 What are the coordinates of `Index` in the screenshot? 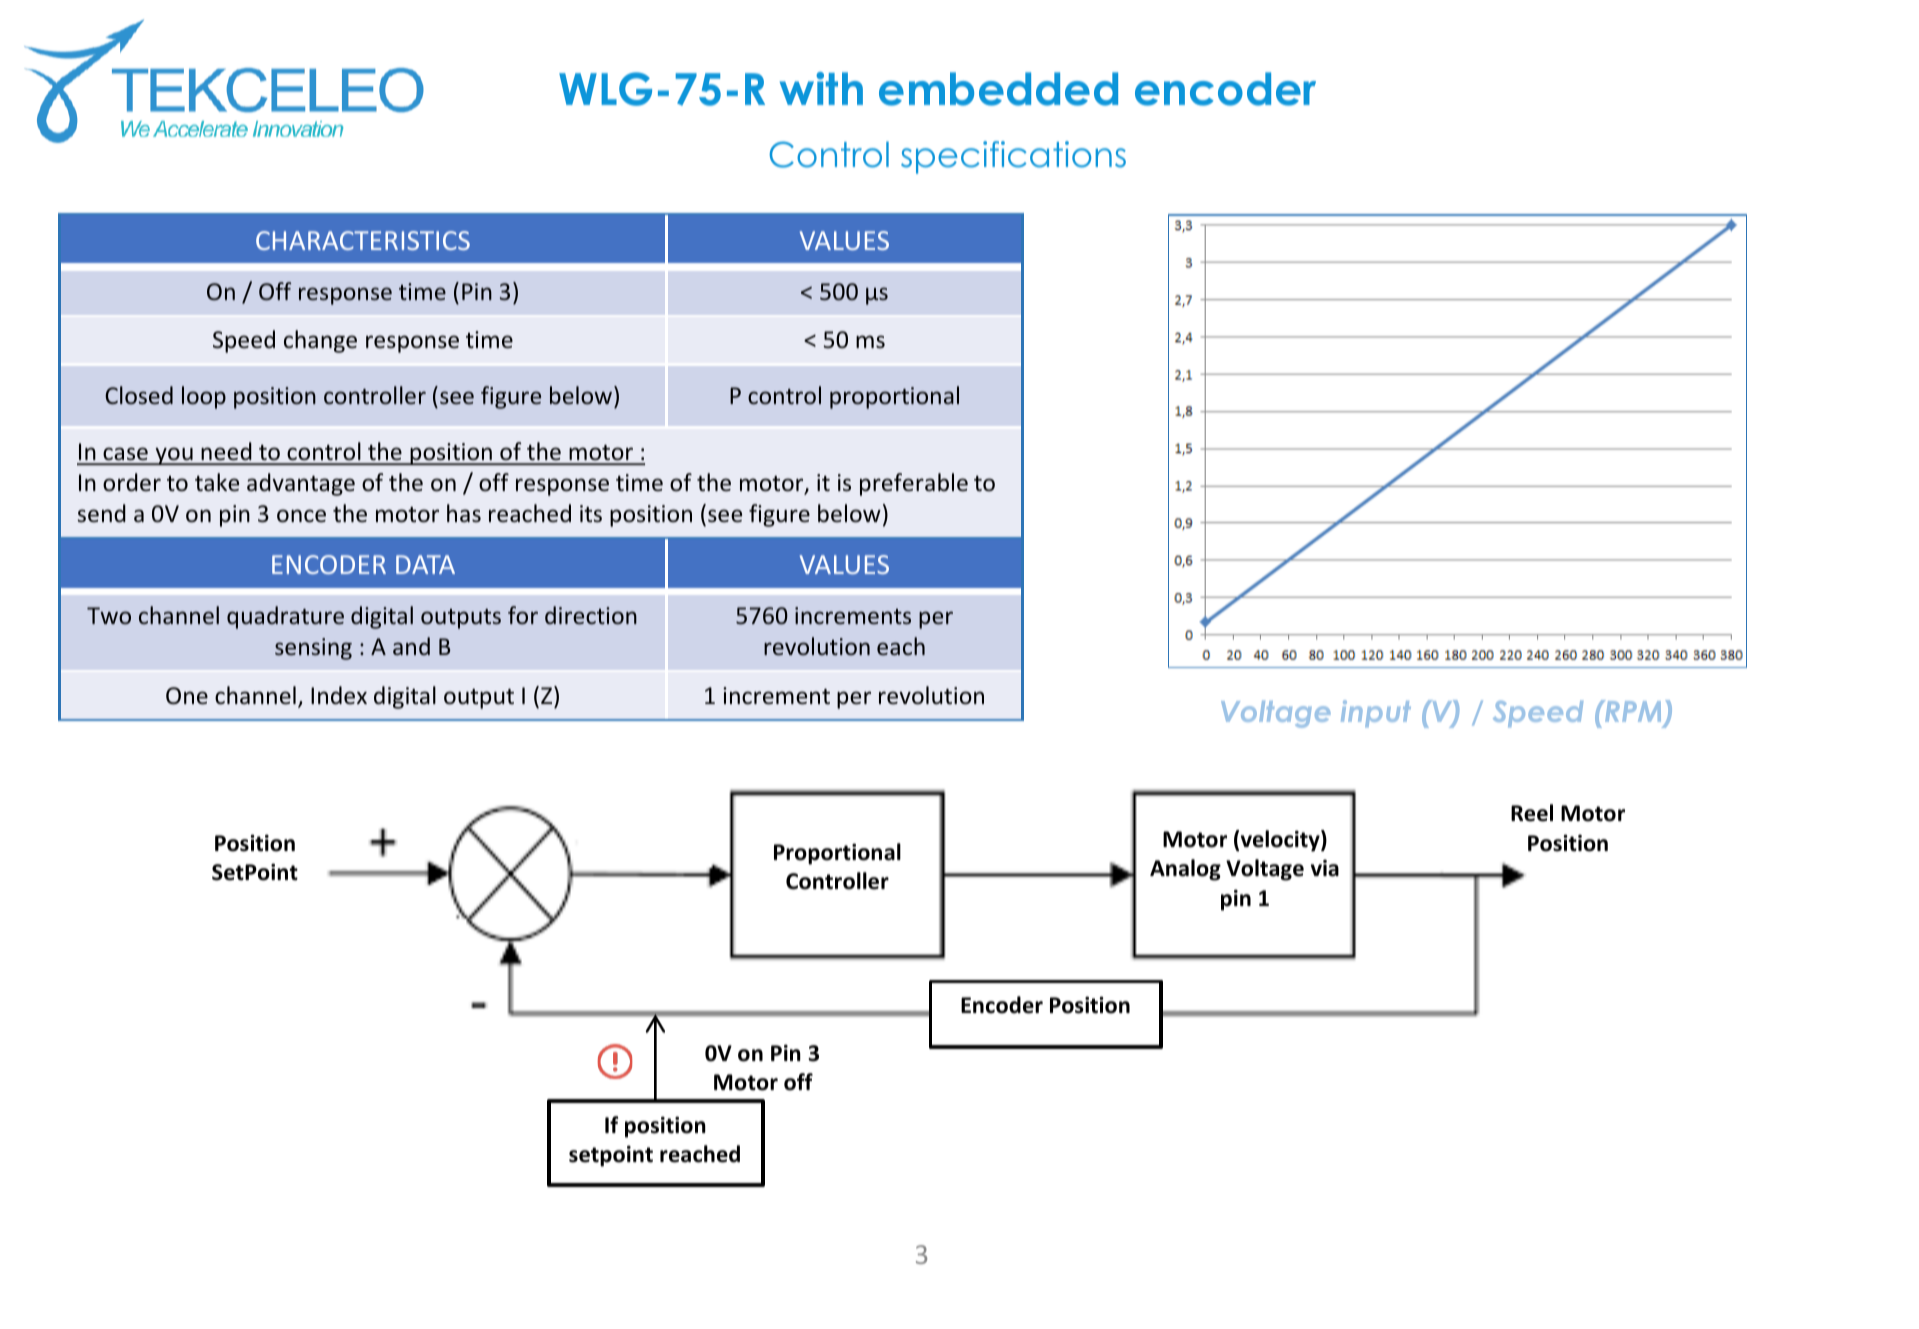 It's located at (339, 695).
